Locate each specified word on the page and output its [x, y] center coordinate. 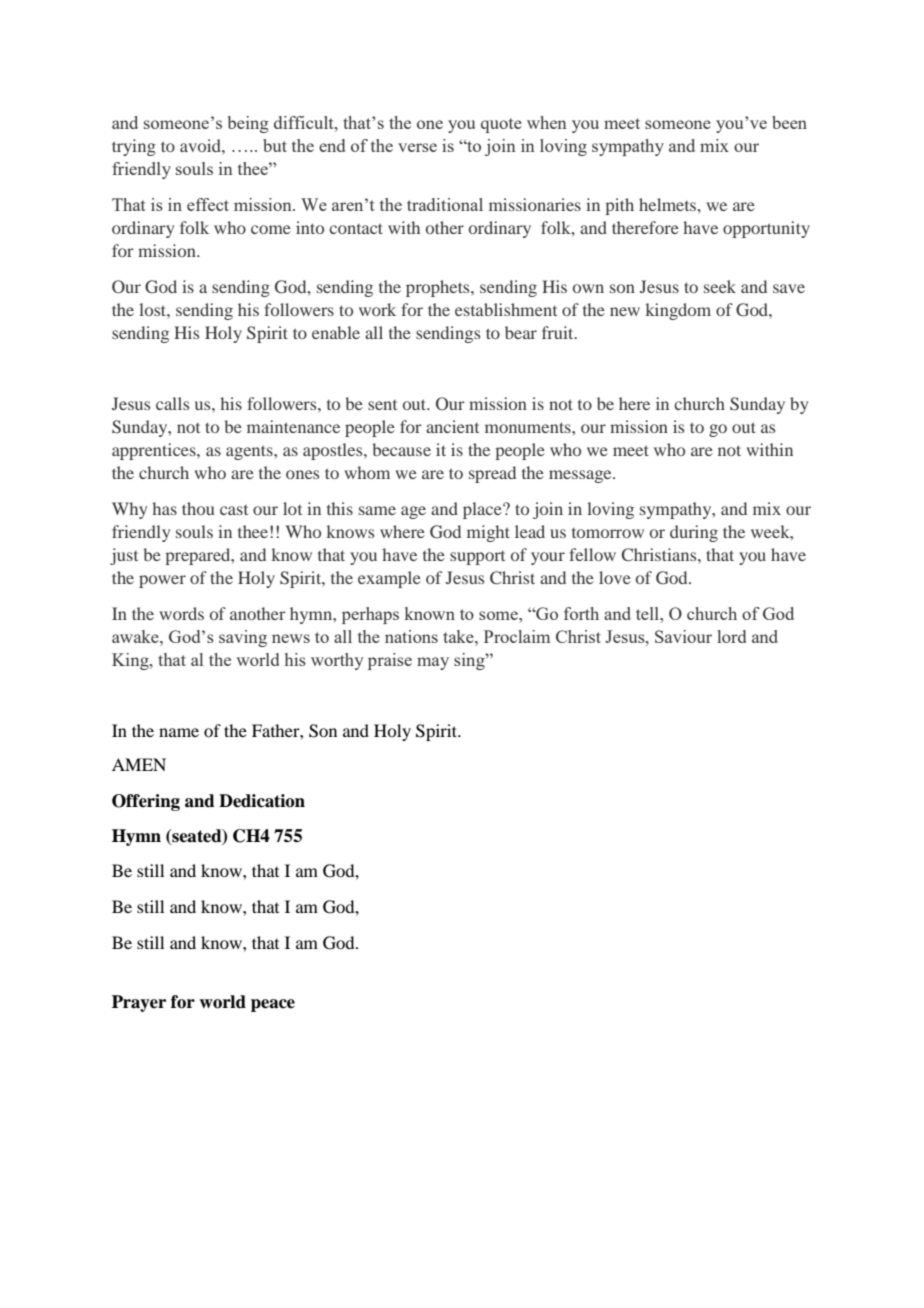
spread [492, 474]
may [433, 663]
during [694, 533]
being [248, 124]
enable [336, 332]
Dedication [262, 801]
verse [417, 147]
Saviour [683, 636]
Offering [146, 802]
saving [243, 638]
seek [720, 286]
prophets [439, 288]
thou [198, 508]
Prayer [139, 1003]
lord [731, 636]
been [789, 122]
